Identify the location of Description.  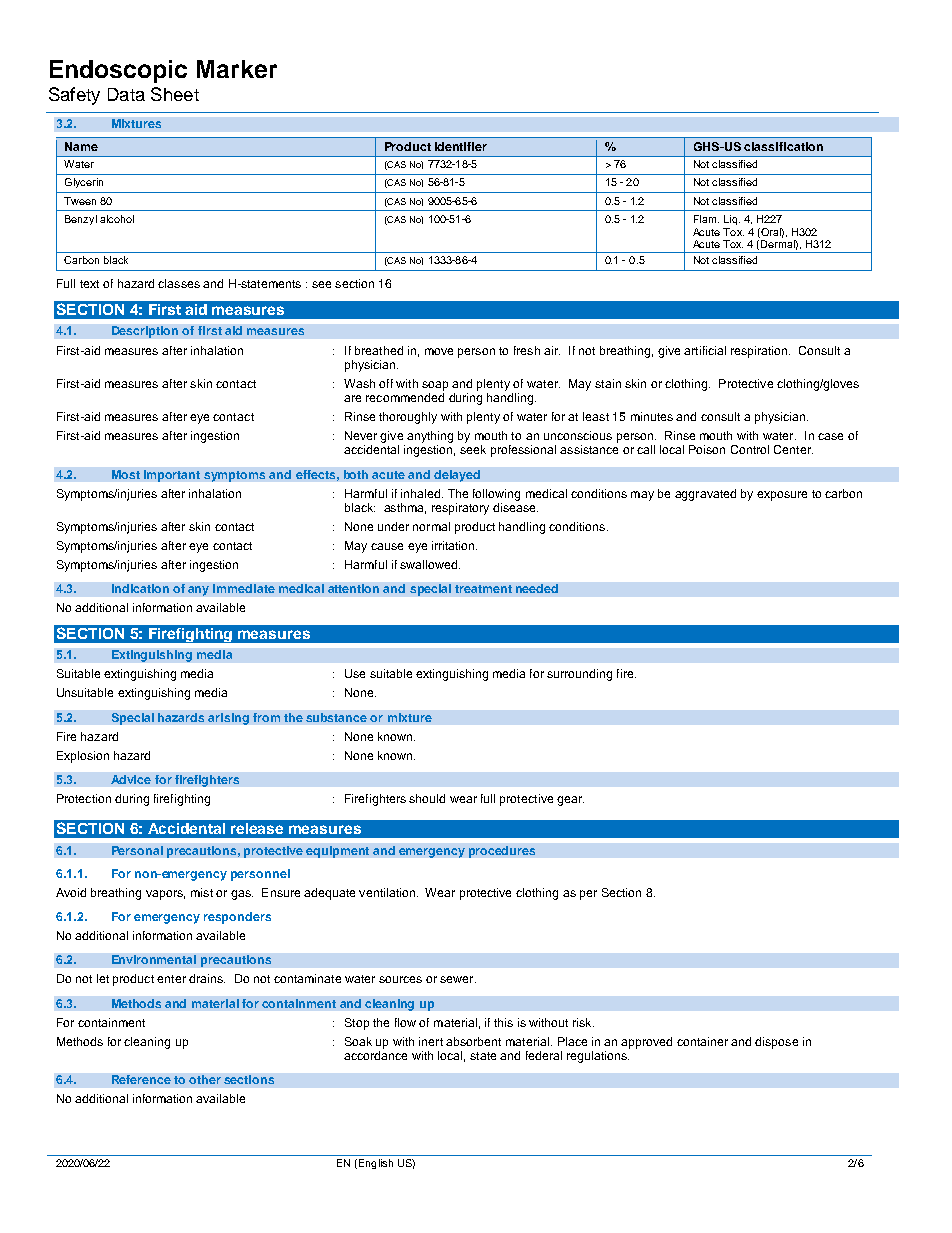
(145, 332).
